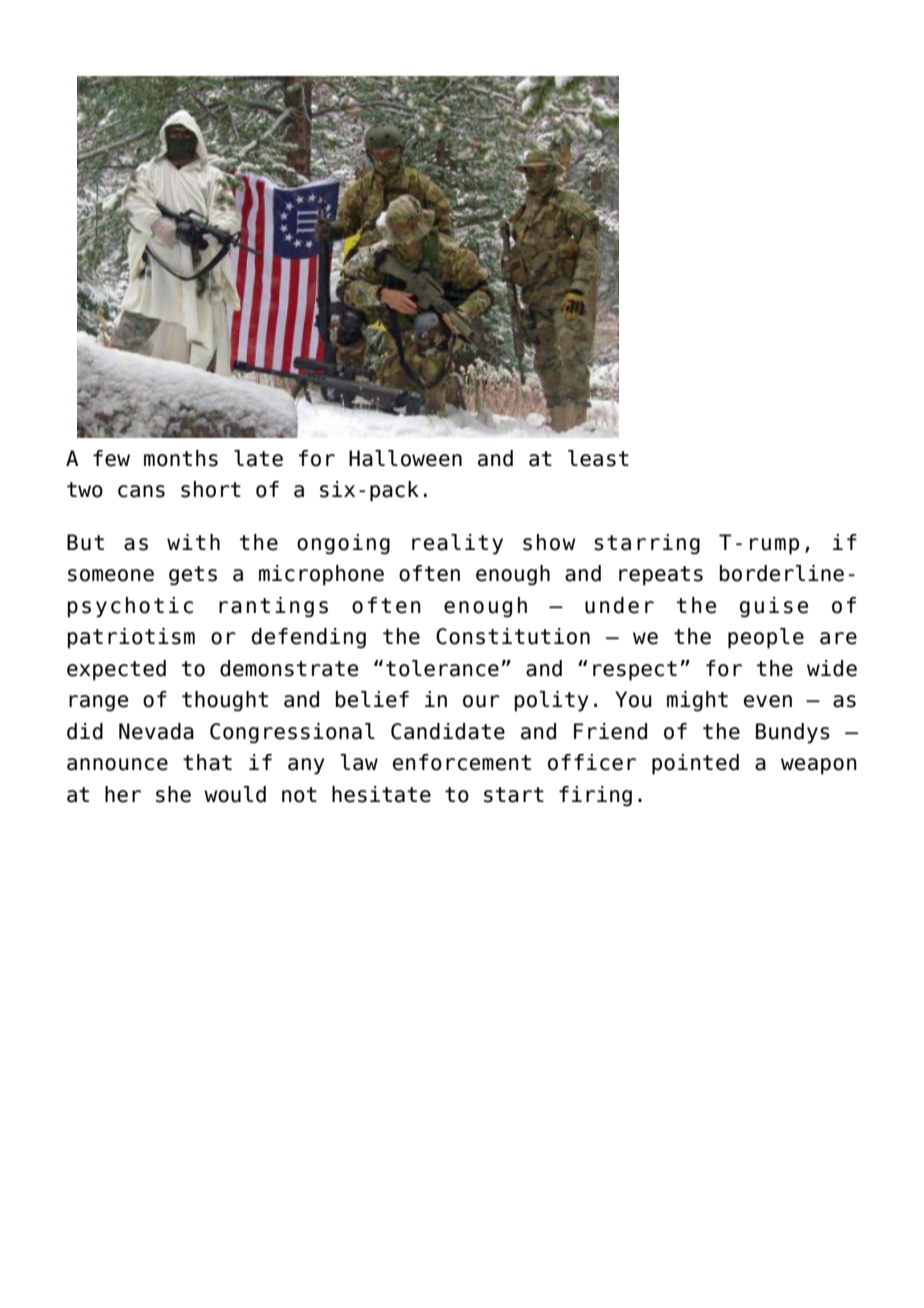 The width and height of the screenshot is (924, 1308). I want to click on people, so click(766, 638).
